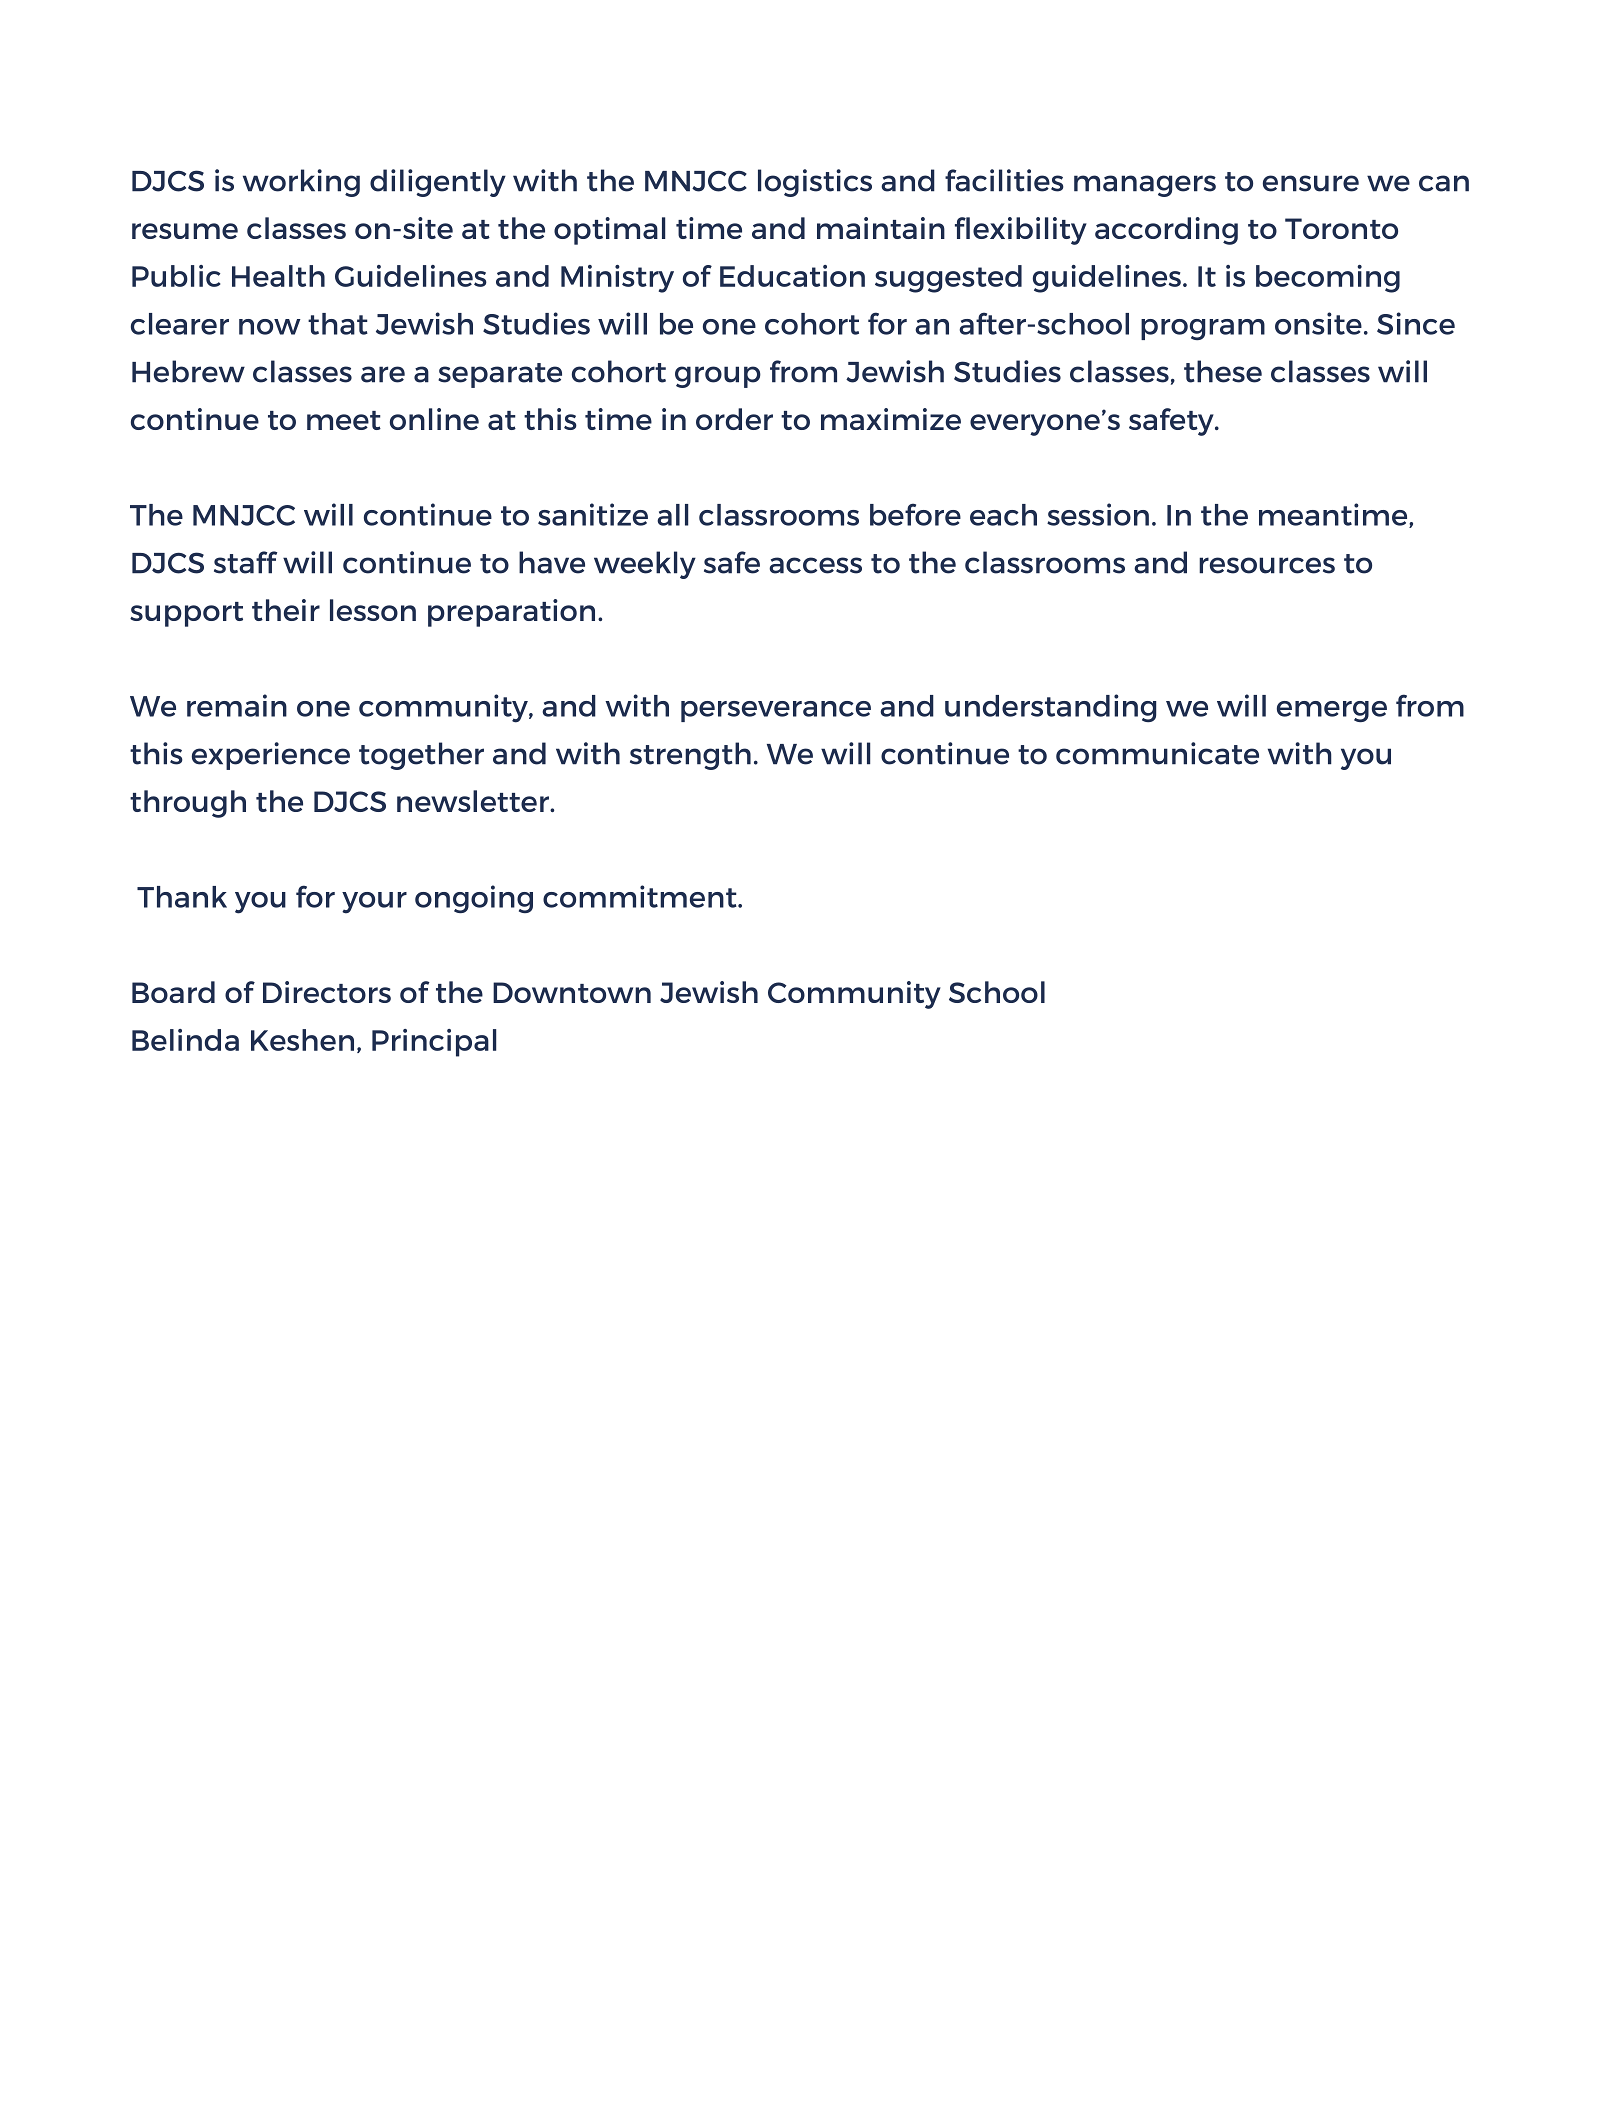 The width and height of the screenshot is (1624, 2101). What do you see at coordinates (815, 565) in the screenshot?
I see `access` at bounding box center [815, 565].
